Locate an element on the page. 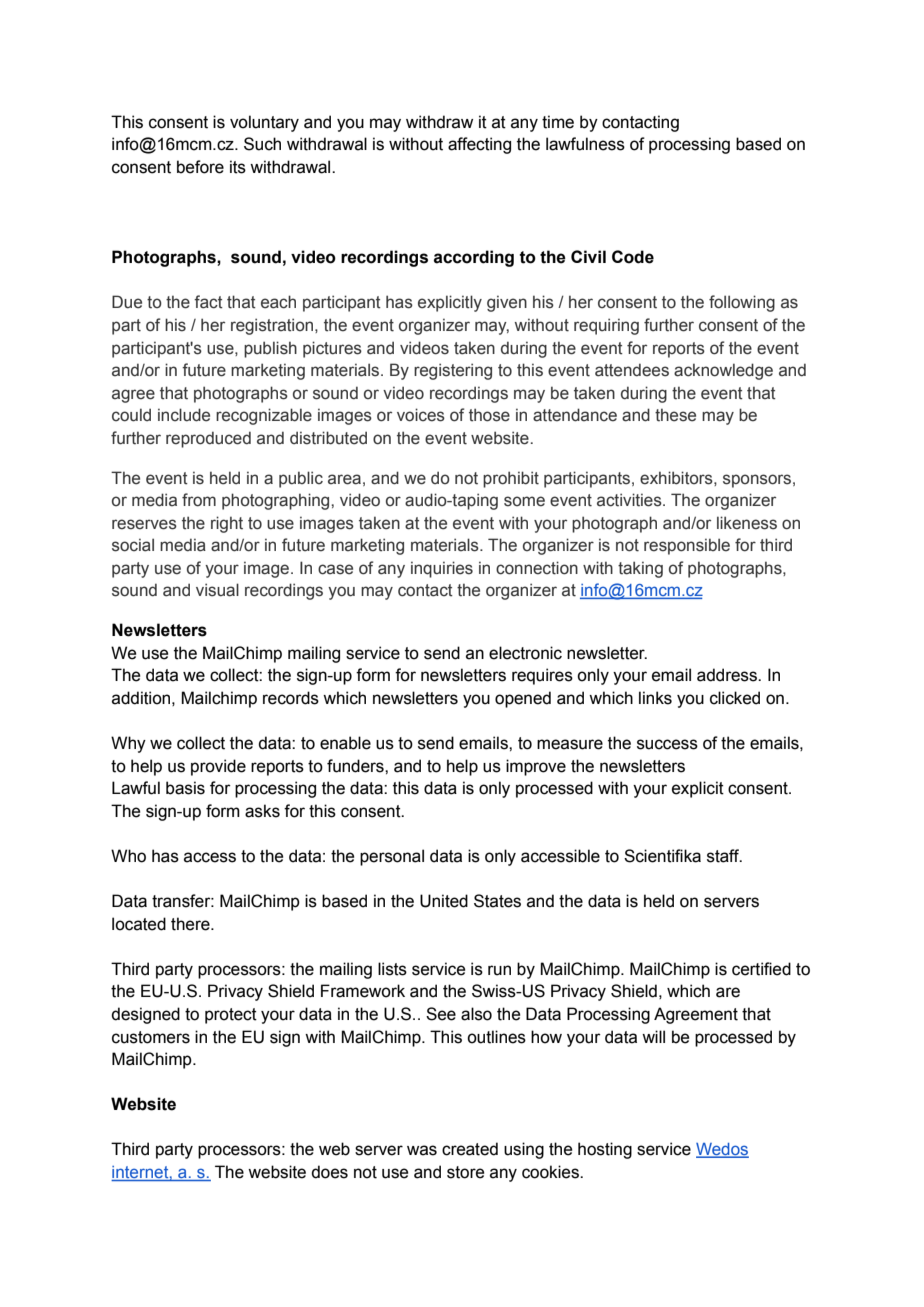 This image has height=1307, width=924. personal is located at coordinates (392, 857).
